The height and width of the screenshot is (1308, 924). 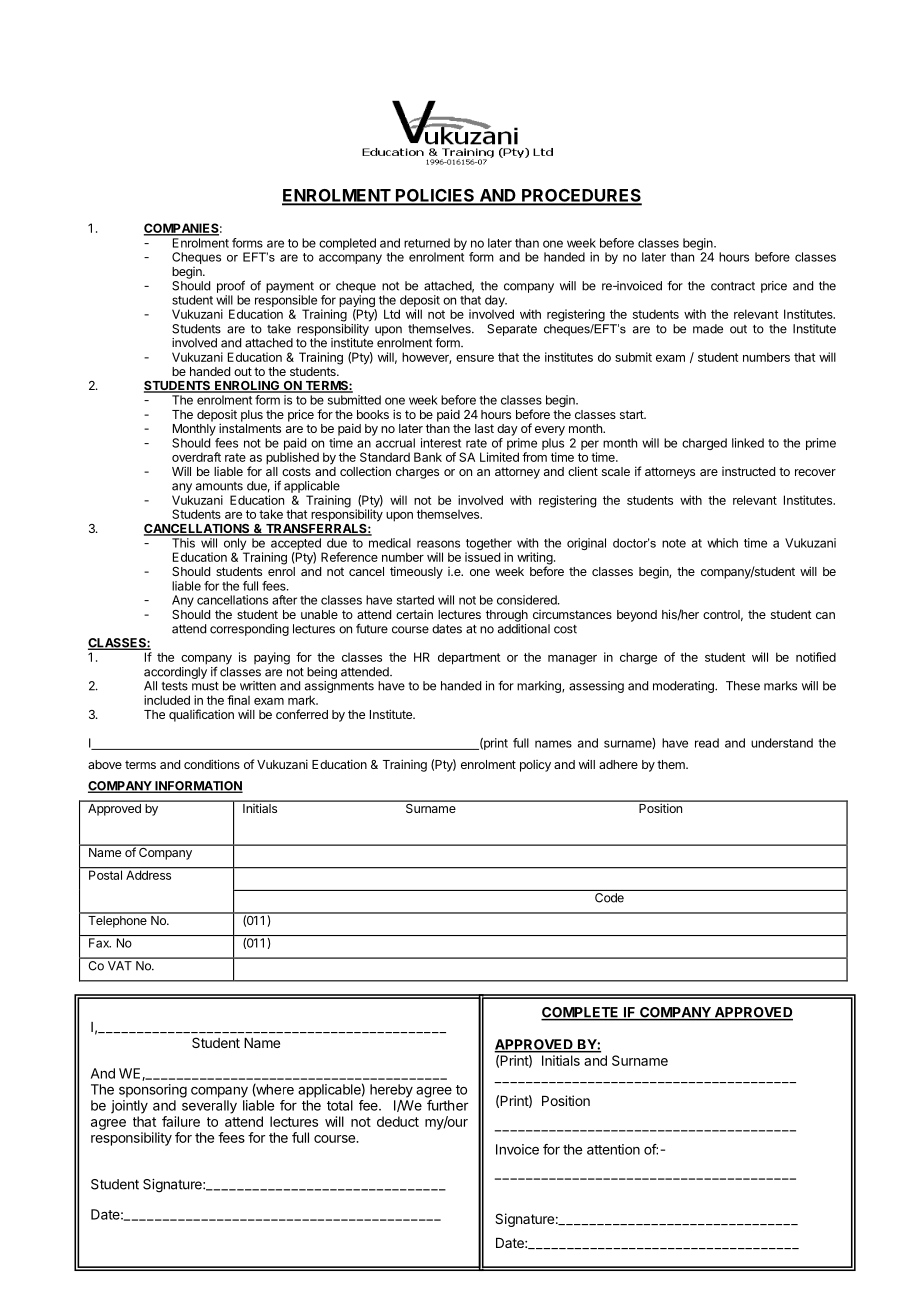 What do you see at coordinates (447, 1105) in the screenshot?
I see `further` at bounding box center [447, 1105].
